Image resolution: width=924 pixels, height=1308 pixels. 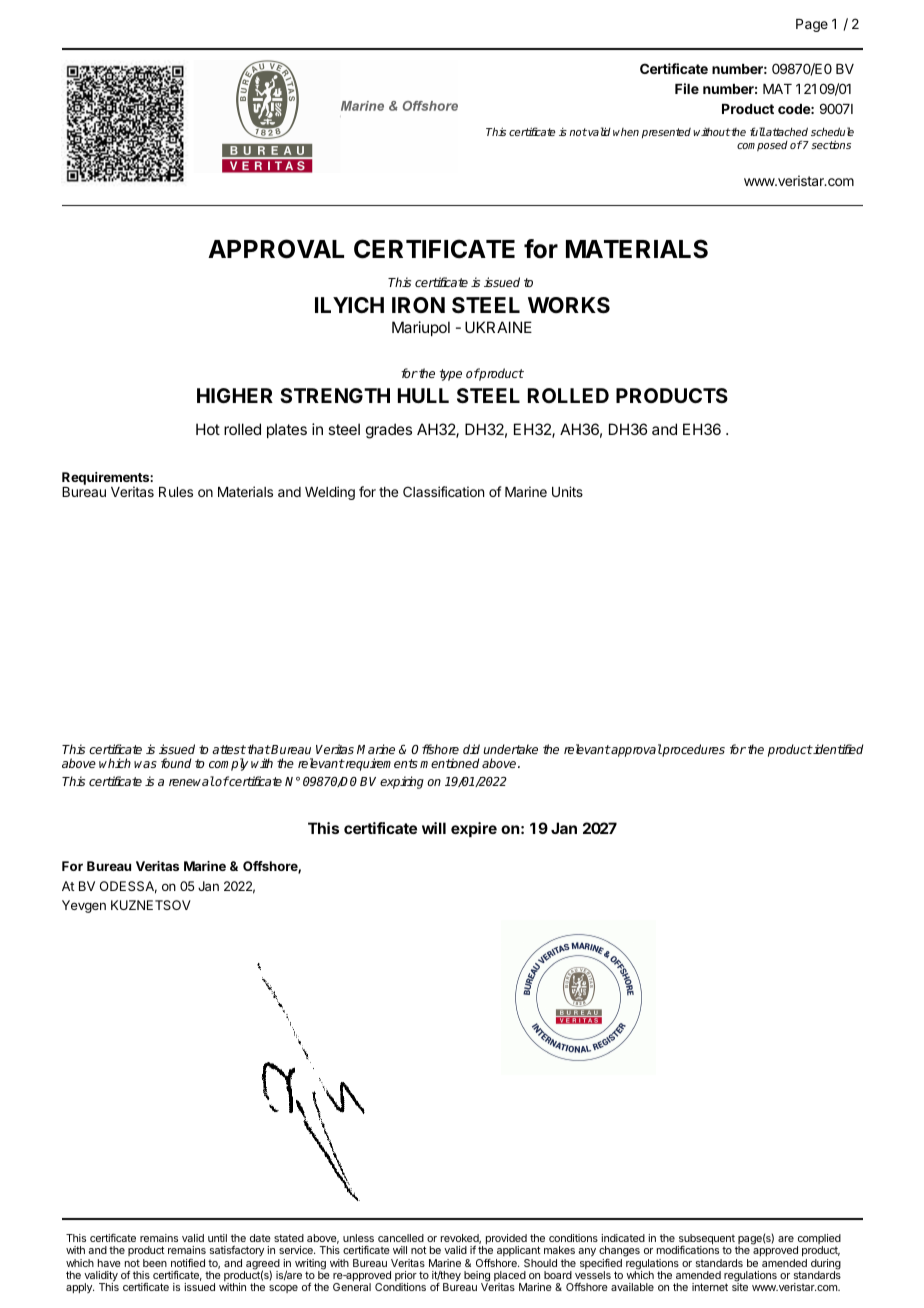 What do you see at coordinates (349, 305) in the page?
I see `ILYICH` at bounding box center [349, 305].
